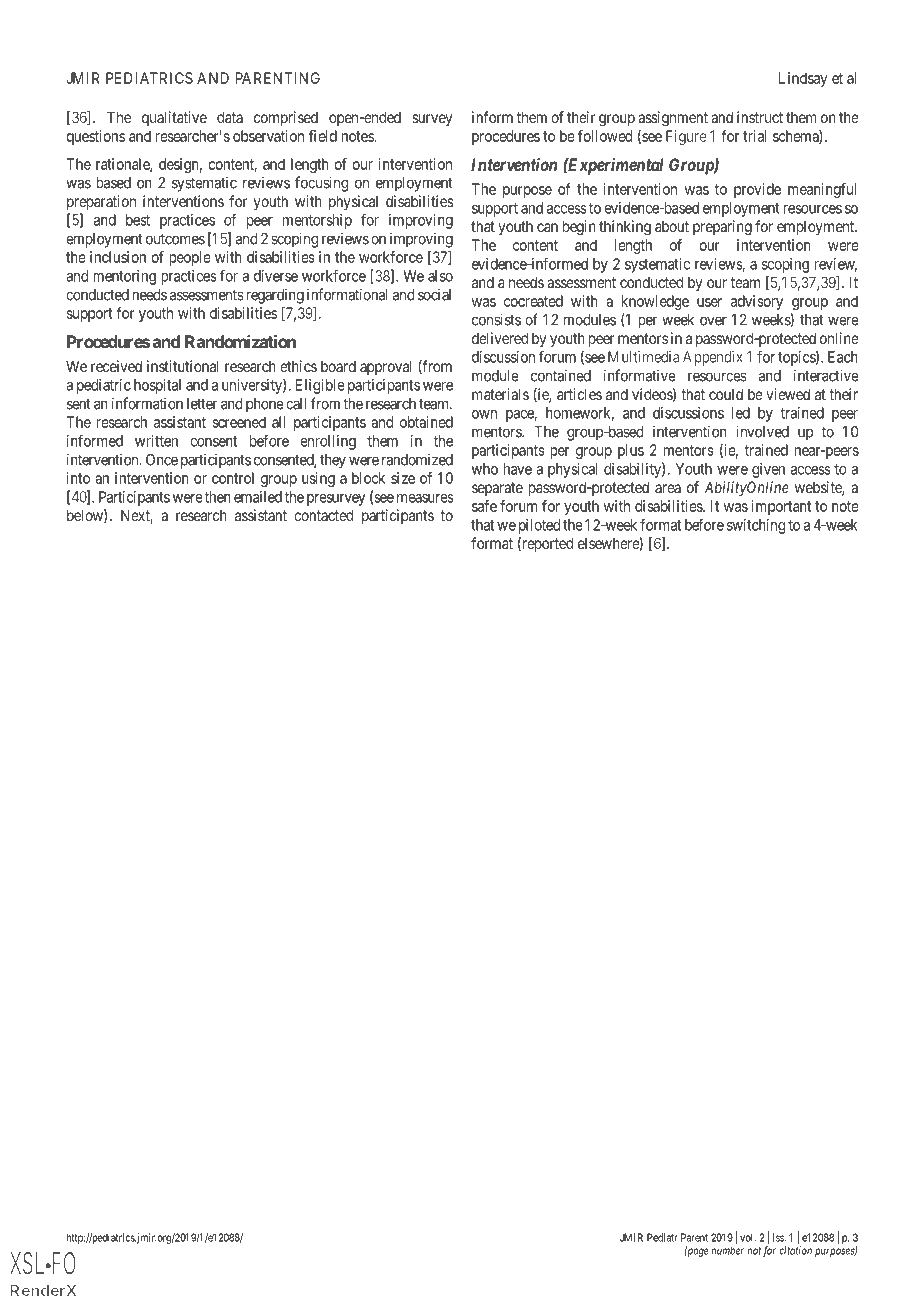 The height and width of the page is (1308, 924). I want to click on piloted, so click(539, 526).
